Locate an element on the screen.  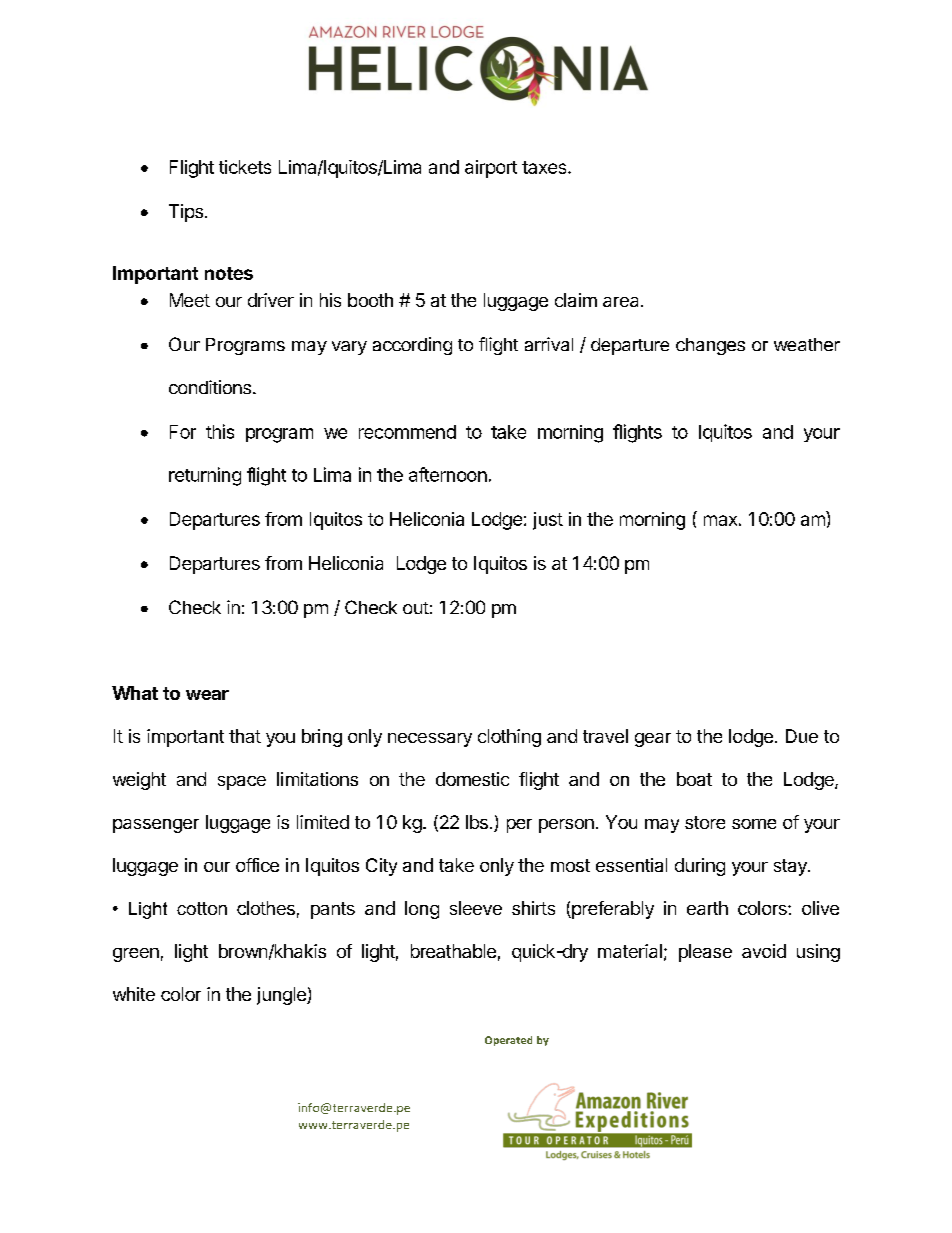
changes is located at coordinates (710, 346).
